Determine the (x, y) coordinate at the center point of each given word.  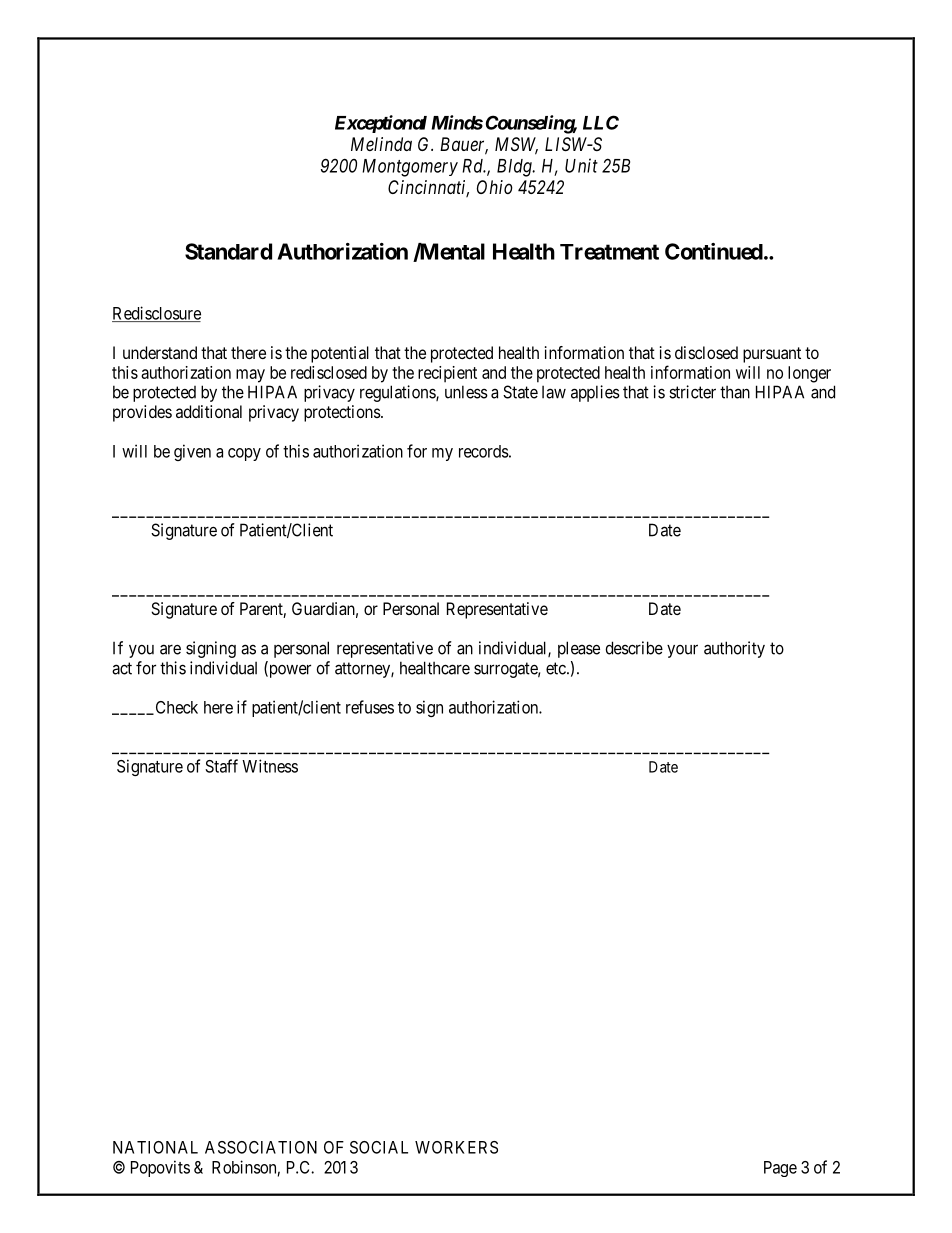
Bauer (464, 145)
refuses (370, 707)
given (192, 452)
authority (734, 649)
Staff (221, 766)
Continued (714, 251)
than (735, 392)
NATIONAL (155, 1147)
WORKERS (456, 1147)
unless (466, 392)
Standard (228, 251)
